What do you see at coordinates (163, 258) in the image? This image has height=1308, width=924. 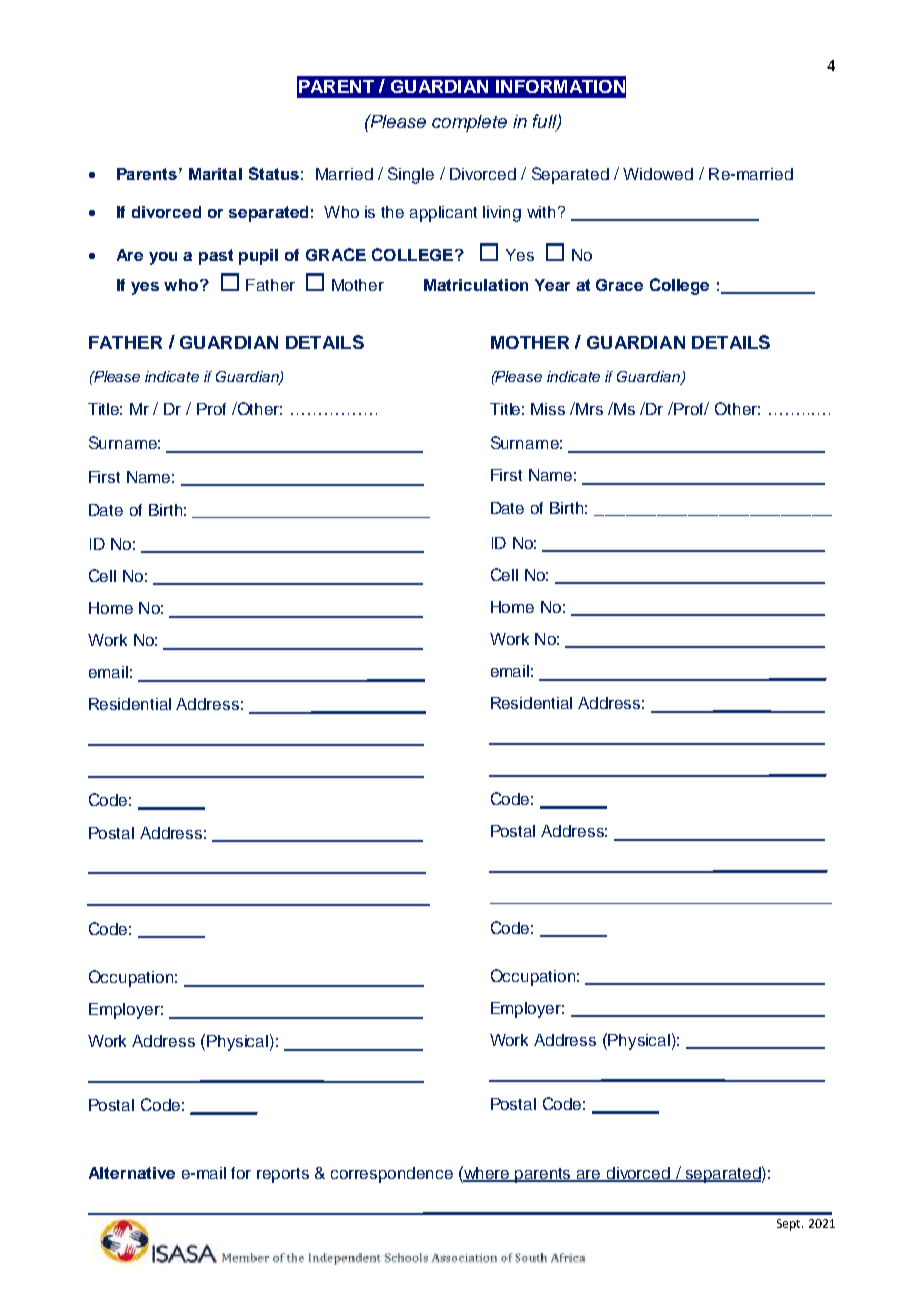 I see `you` at bounding box center [163, 258].
